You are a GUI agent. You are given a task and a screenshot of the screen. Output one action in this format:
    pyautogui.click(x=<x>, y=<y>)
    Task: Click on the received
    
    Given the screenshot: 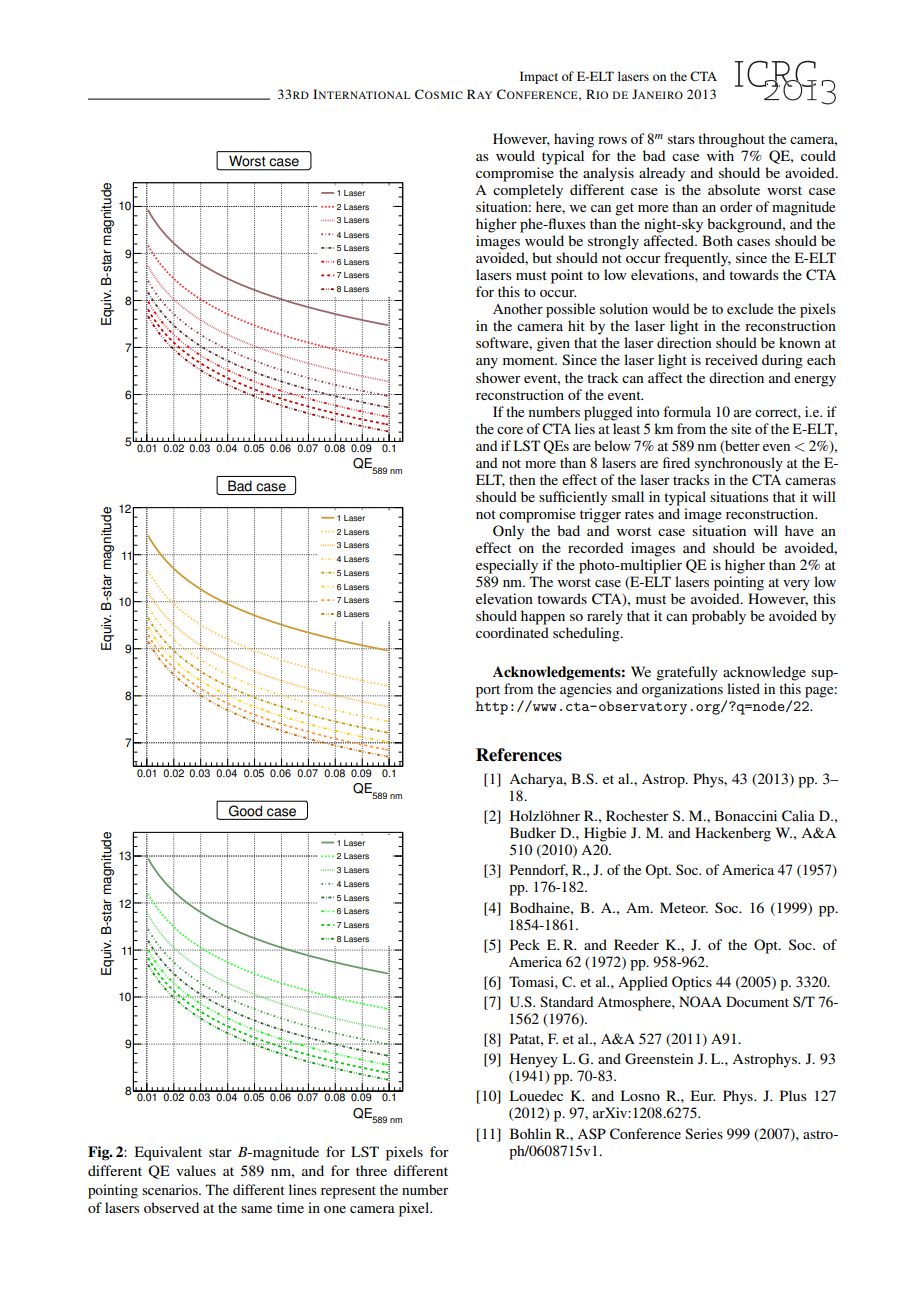 What is the action you would take?
    pyautogui.click(x=731, y=359)
